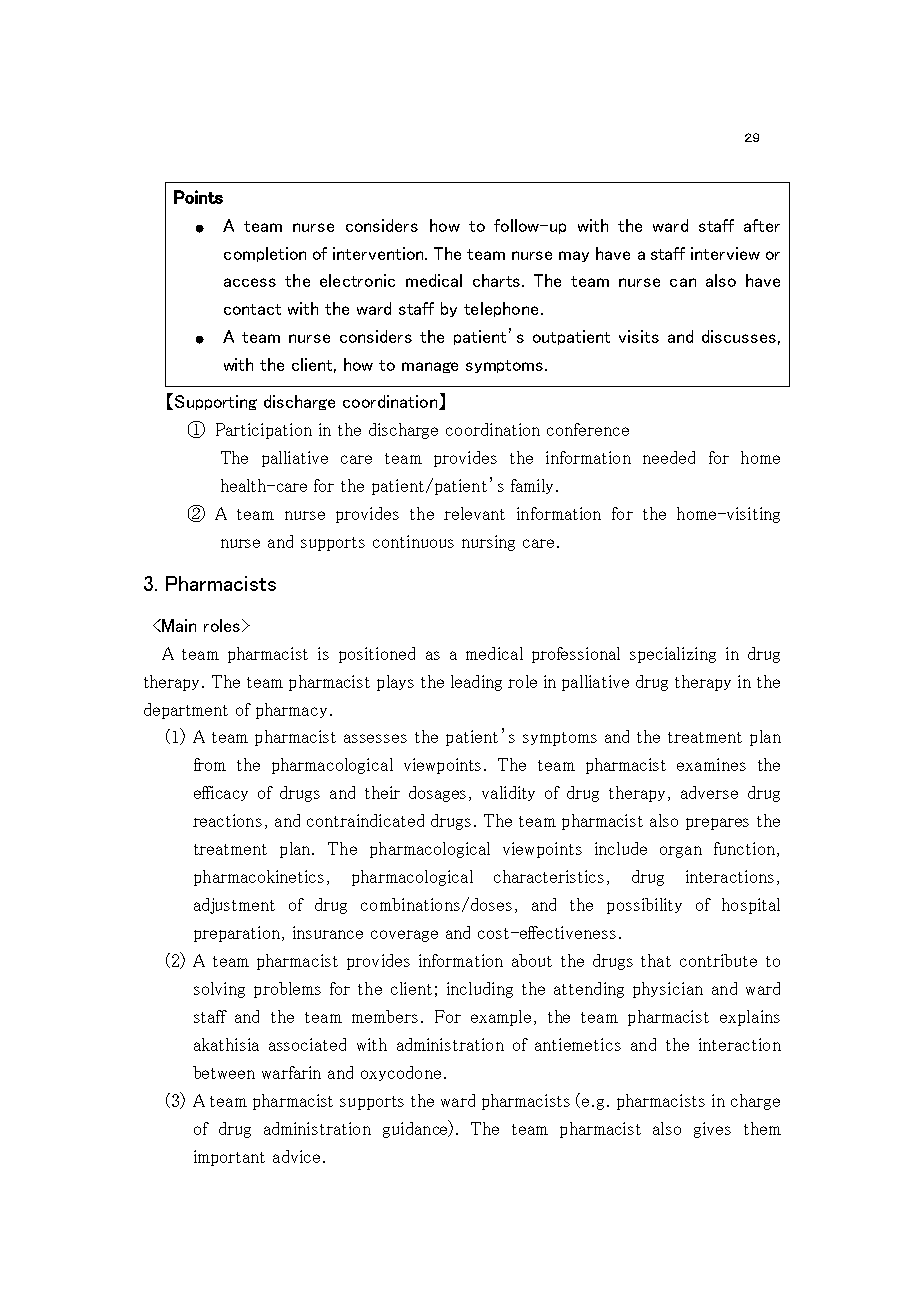 This document has width=924, height=1308. I want to click on reactions, so click(227, 820).
